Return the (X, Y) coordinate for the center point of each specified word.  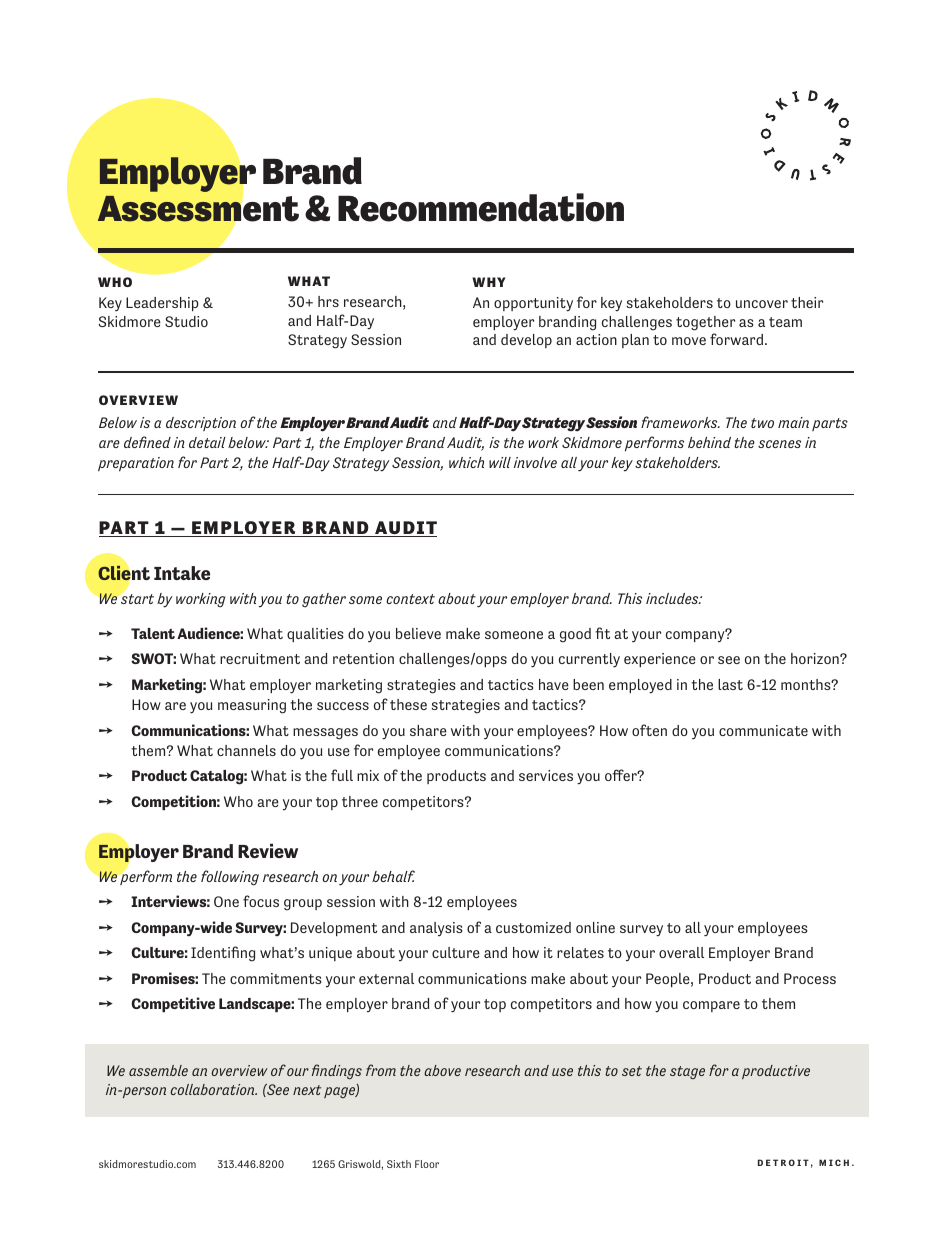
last (730, 684)
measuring (252, 706)
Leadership (162, 304)
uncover (762, 304)
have (554, 684)
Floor (427, 1164)
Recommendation (481, 207)
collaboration (213, 1089)
